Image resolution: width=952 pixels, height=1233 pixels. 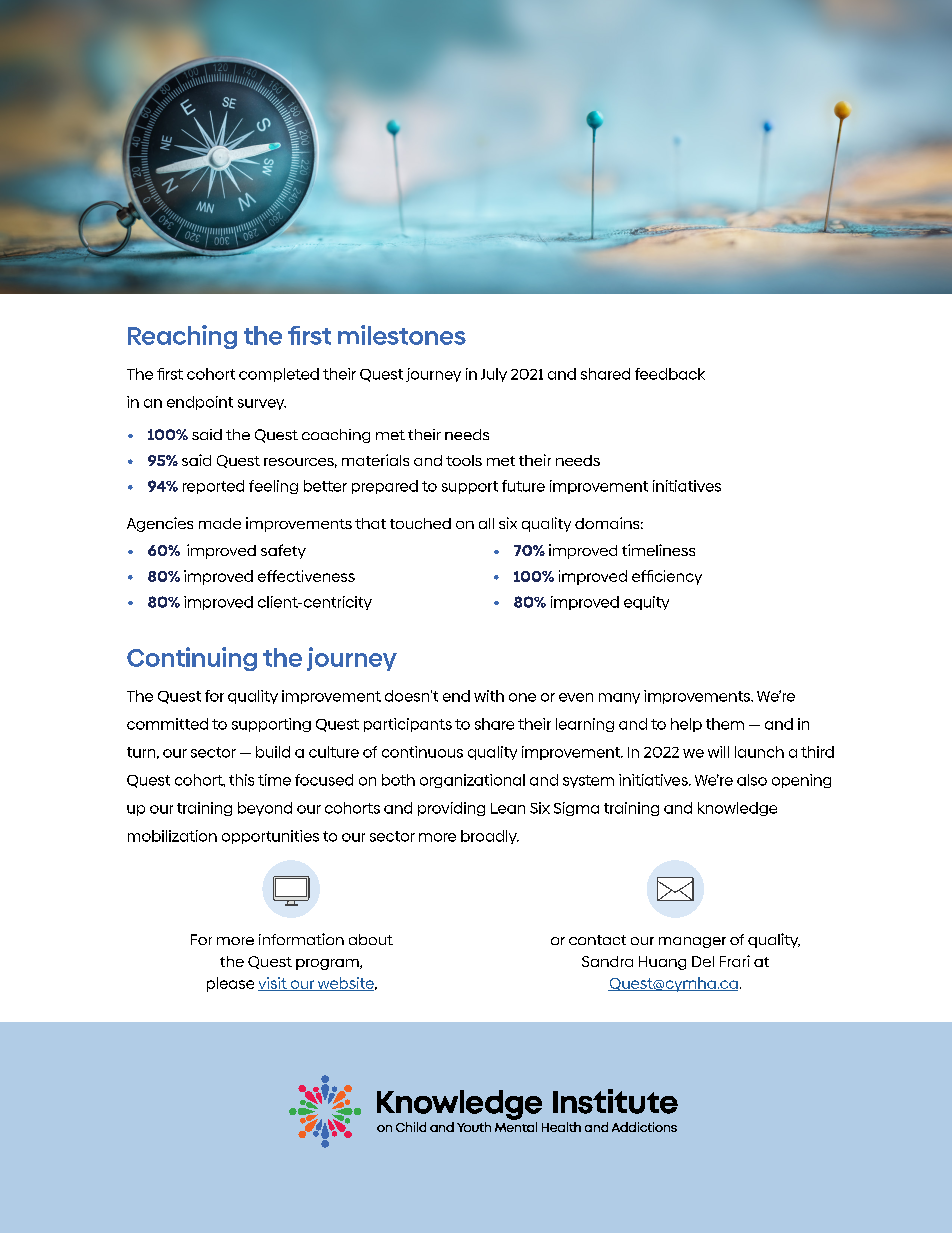 What do you see at coordinates (230, 984) in the screenshot?
I see `please` at bounding box center [230, 984].
